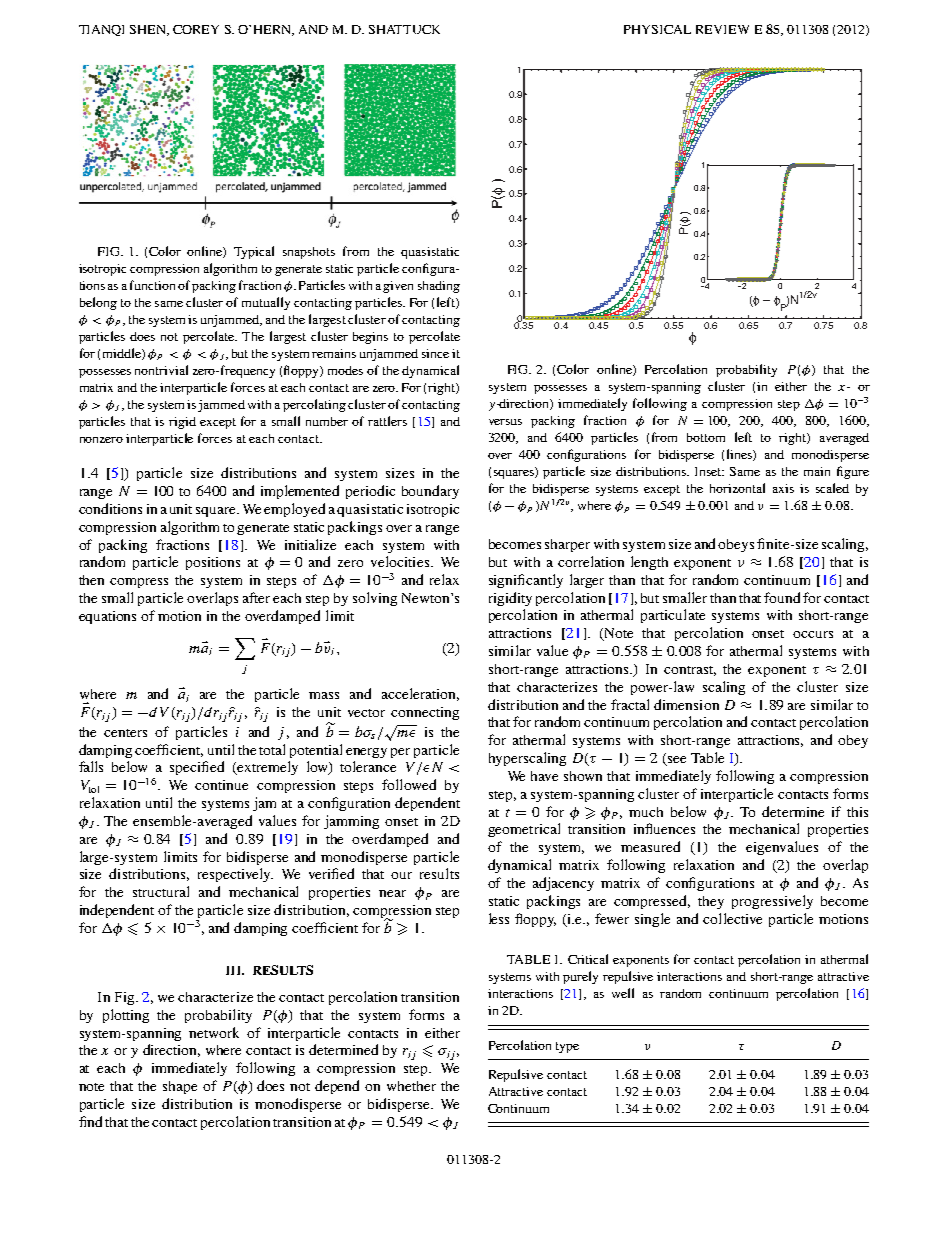 The image size is (952, 1233). I want to click on connecting, so click(425, 713).
